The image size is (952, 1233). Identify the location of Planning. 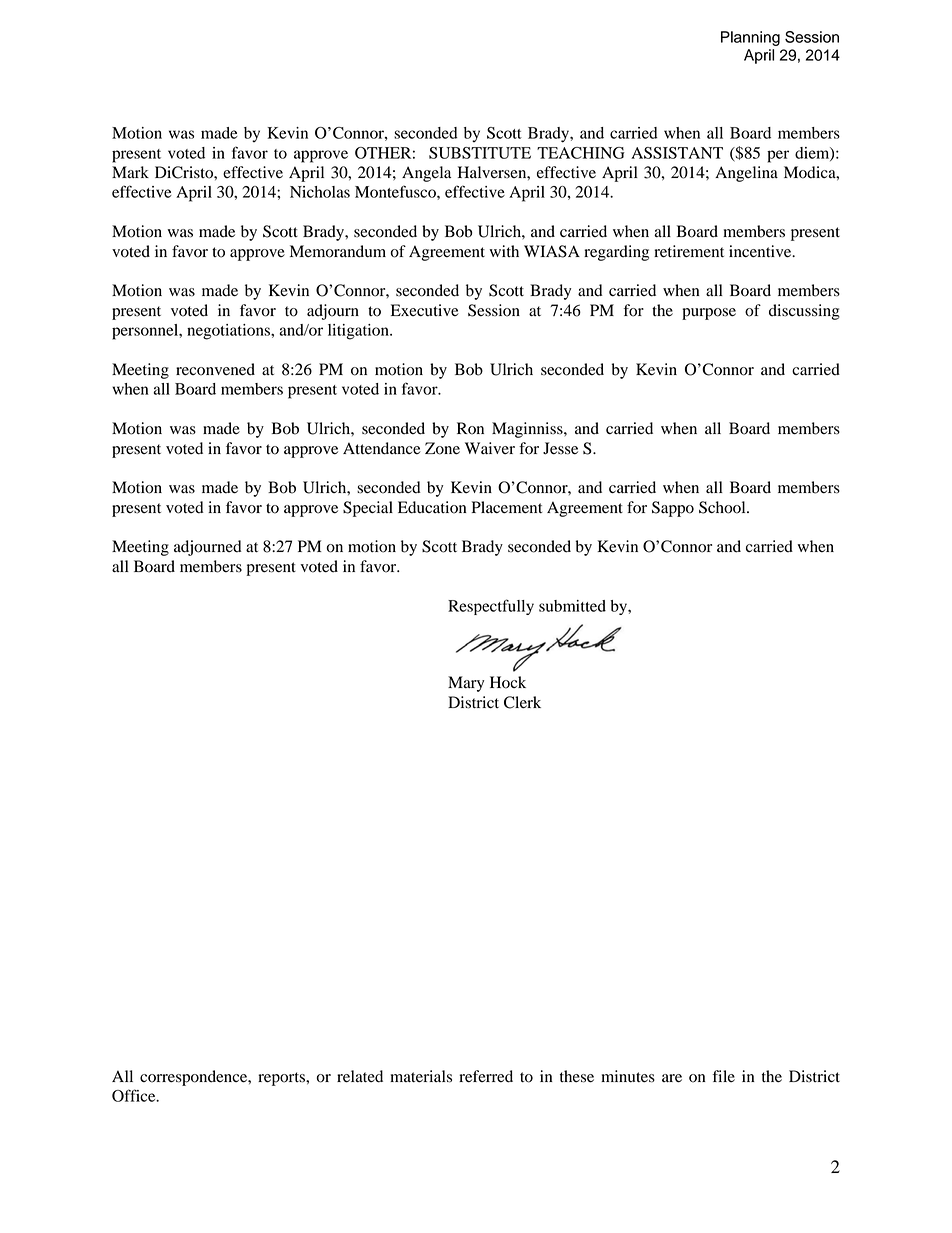
(750, 38).
